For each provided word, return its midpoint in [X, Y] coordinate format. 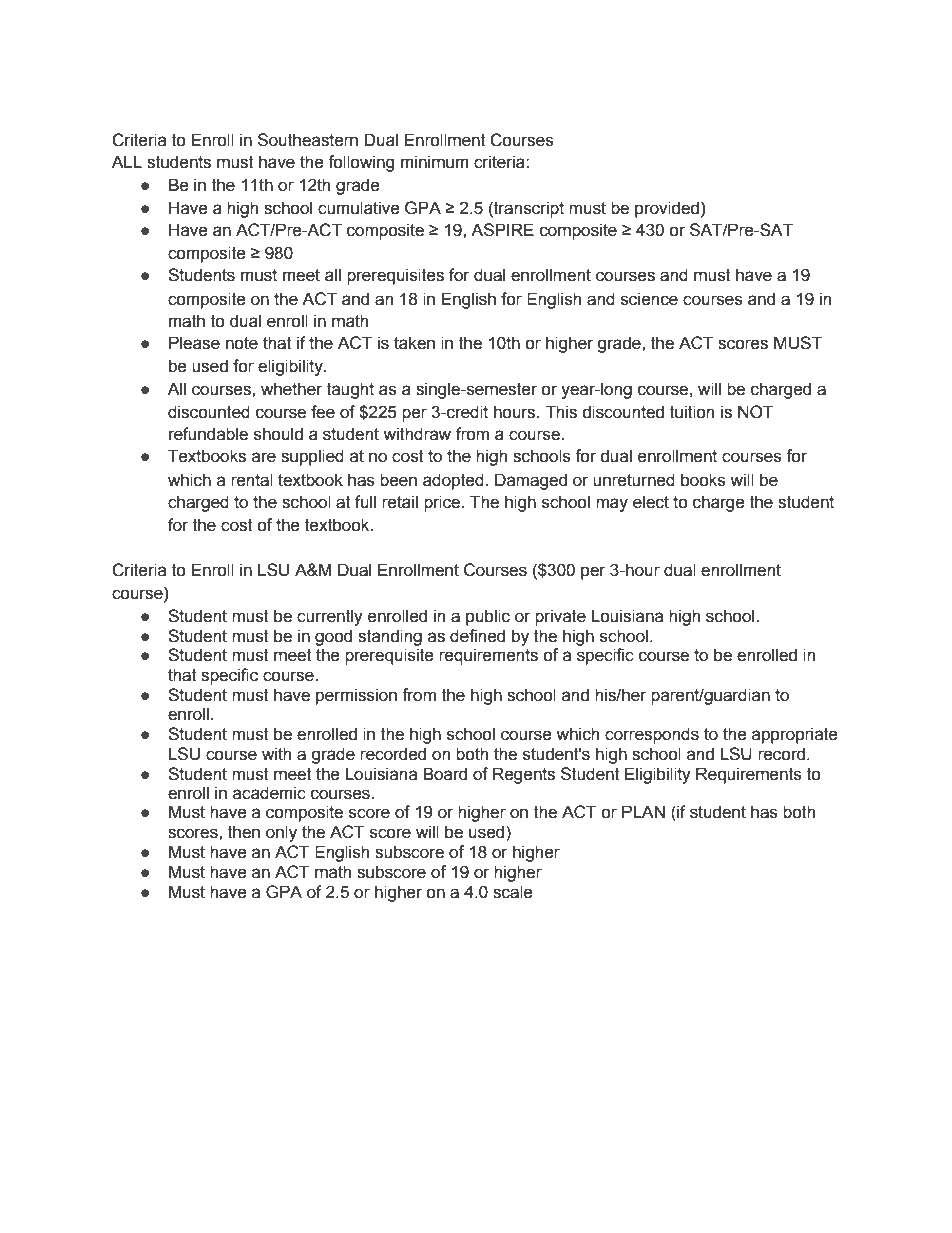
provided [667, 209]
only [281, 833]
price [443, 503]
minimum [435, 162]
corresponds [652, 735]
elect [651, 502]
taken [414, 343]
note [242, 343]
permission [356, 696]
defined [477, 636]
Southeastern [308, 140]
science [649, 299]
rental [252, 480]
